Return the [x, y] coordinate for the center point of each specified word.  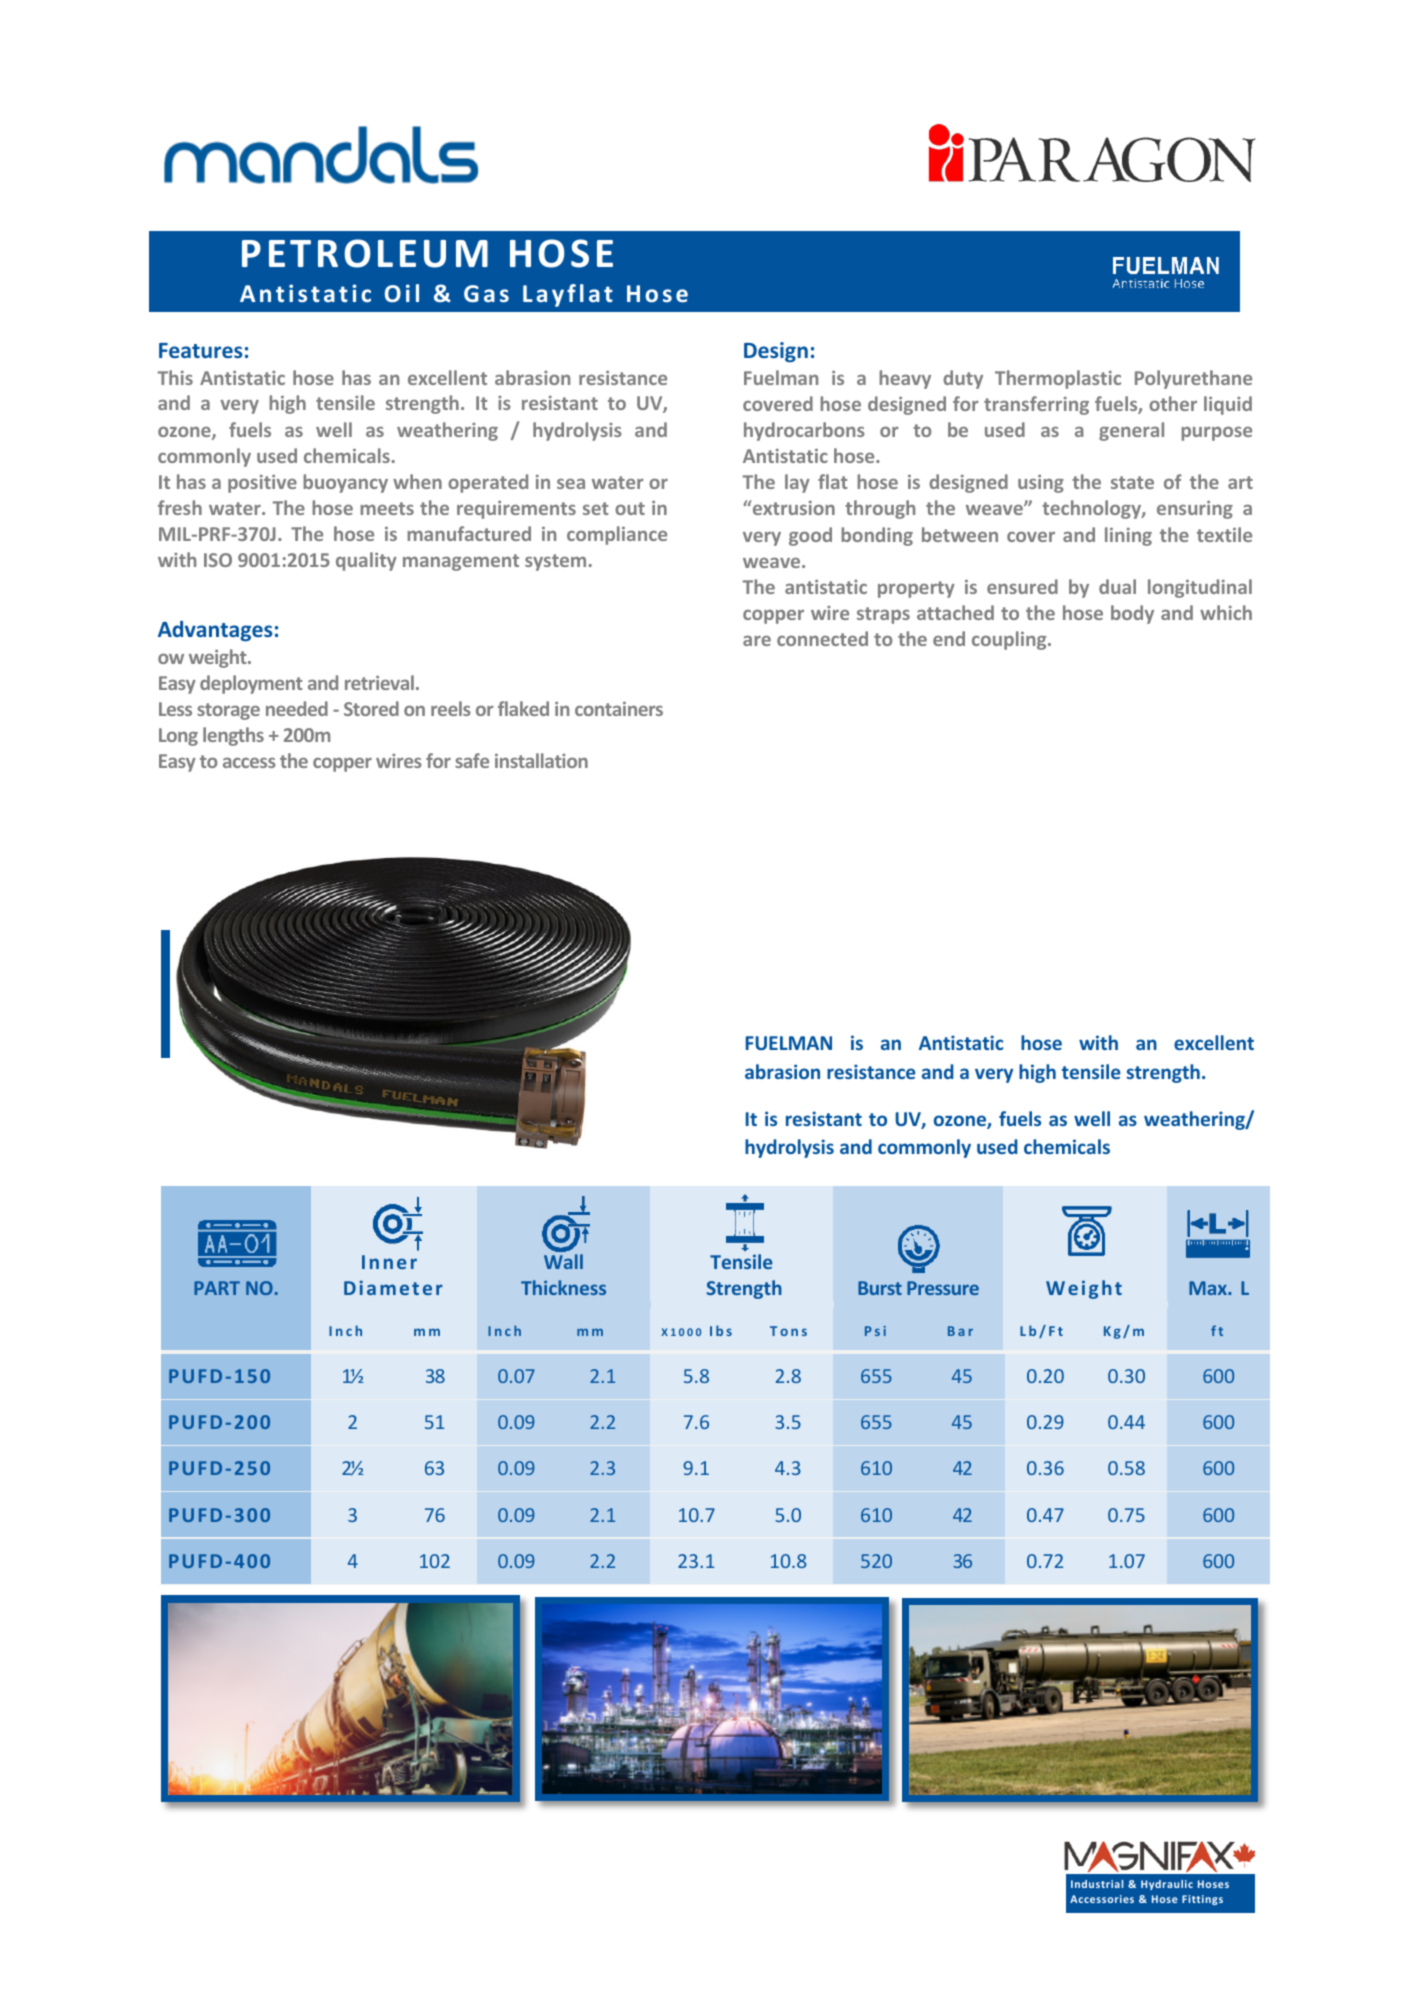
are [757, 641]
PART [217, 1288]
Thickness [563, 1287]
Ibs [721, 1330]
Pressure [943, 1288]
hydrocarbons [804, 431]
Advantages [215, 631]
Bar [960, 1331]
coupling [1010, 640]
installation [541, 760]
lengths [233, 736]
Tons [788, 1331]
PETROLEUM [365, 253]
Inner [389, 1262]
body [1132, 614]
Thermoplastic [1058, 379]
